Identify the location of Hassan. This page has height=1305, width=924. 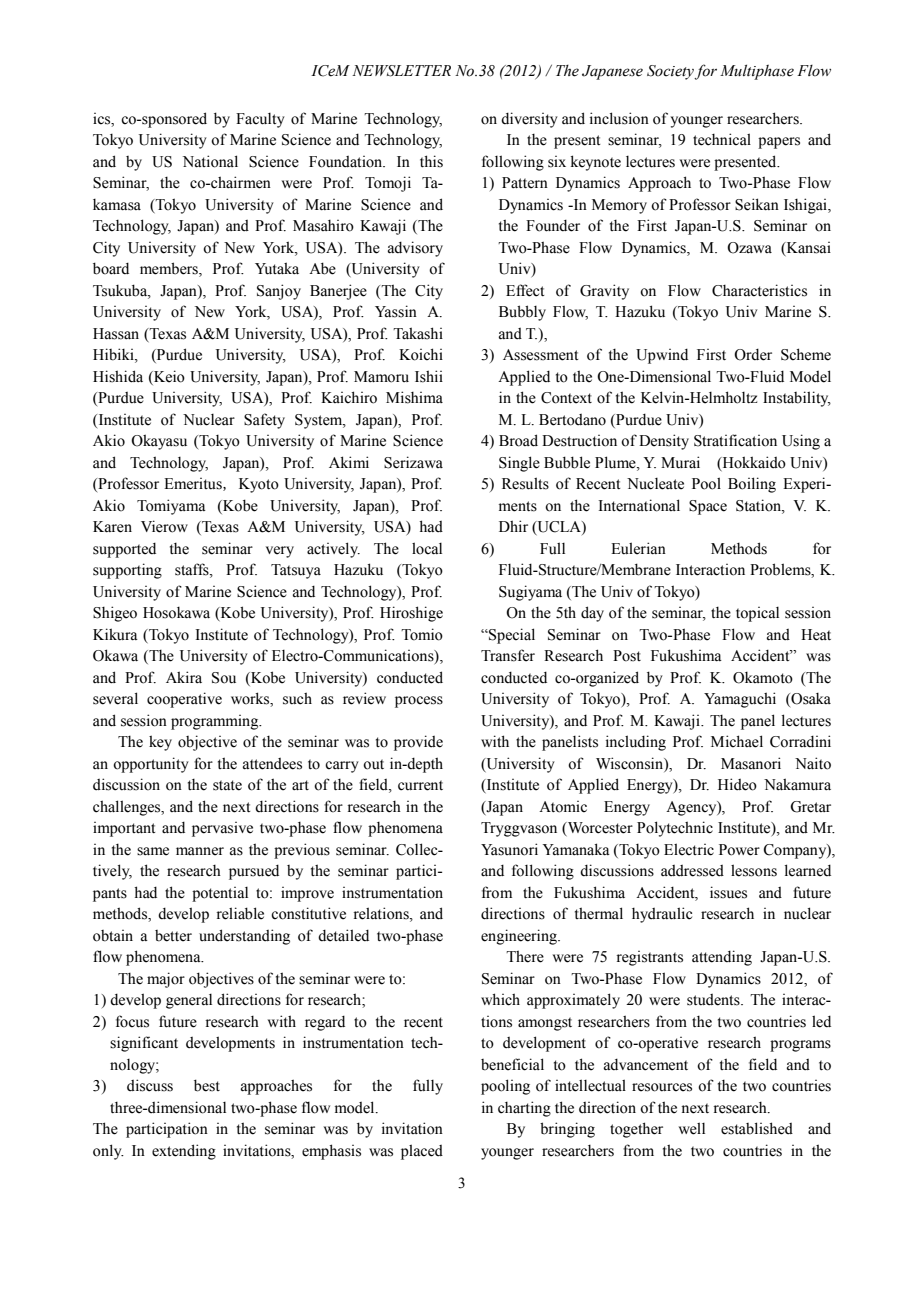
(116, 334).
